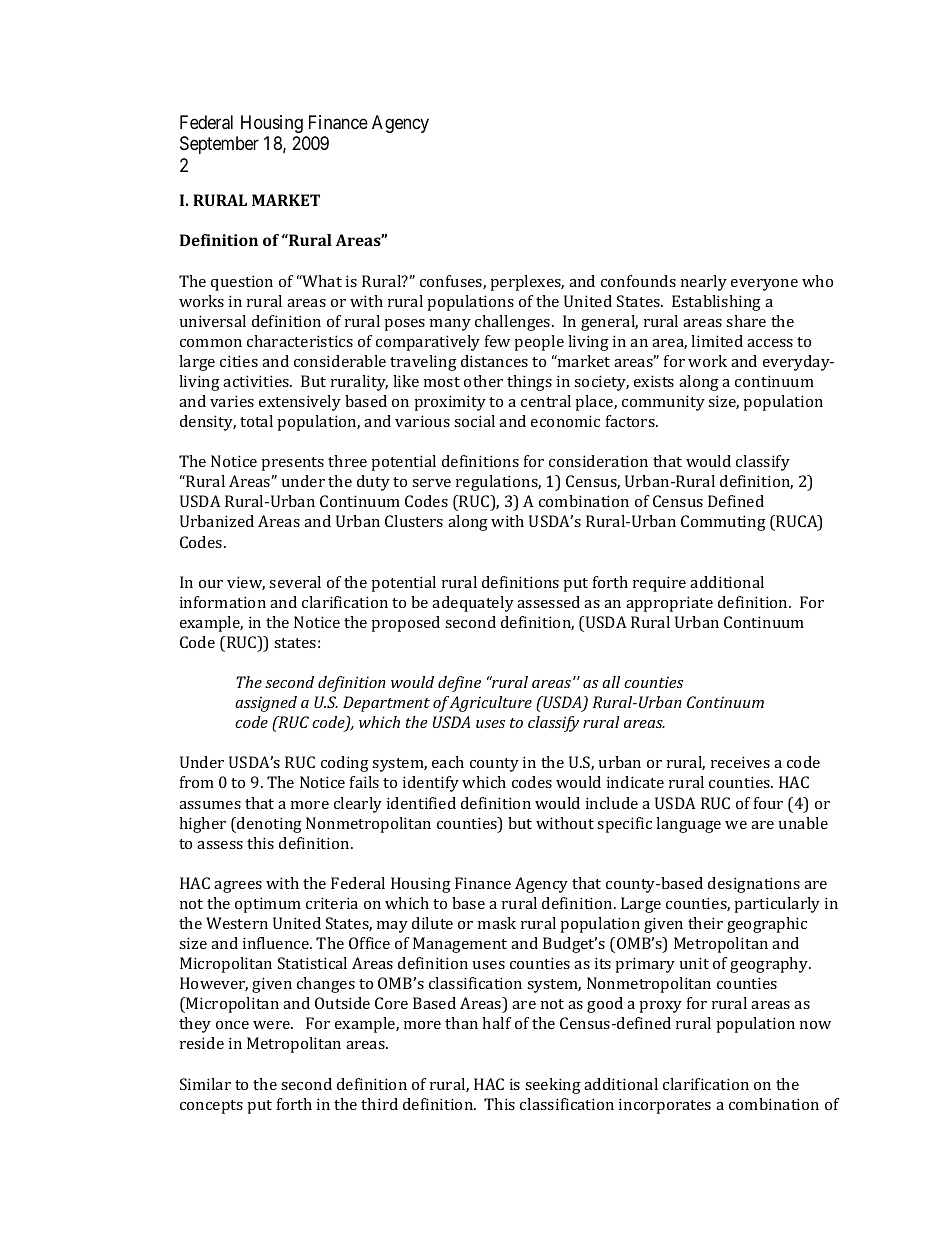 The image size is (952, 1233). I want to click on access, so click(770, 343).
